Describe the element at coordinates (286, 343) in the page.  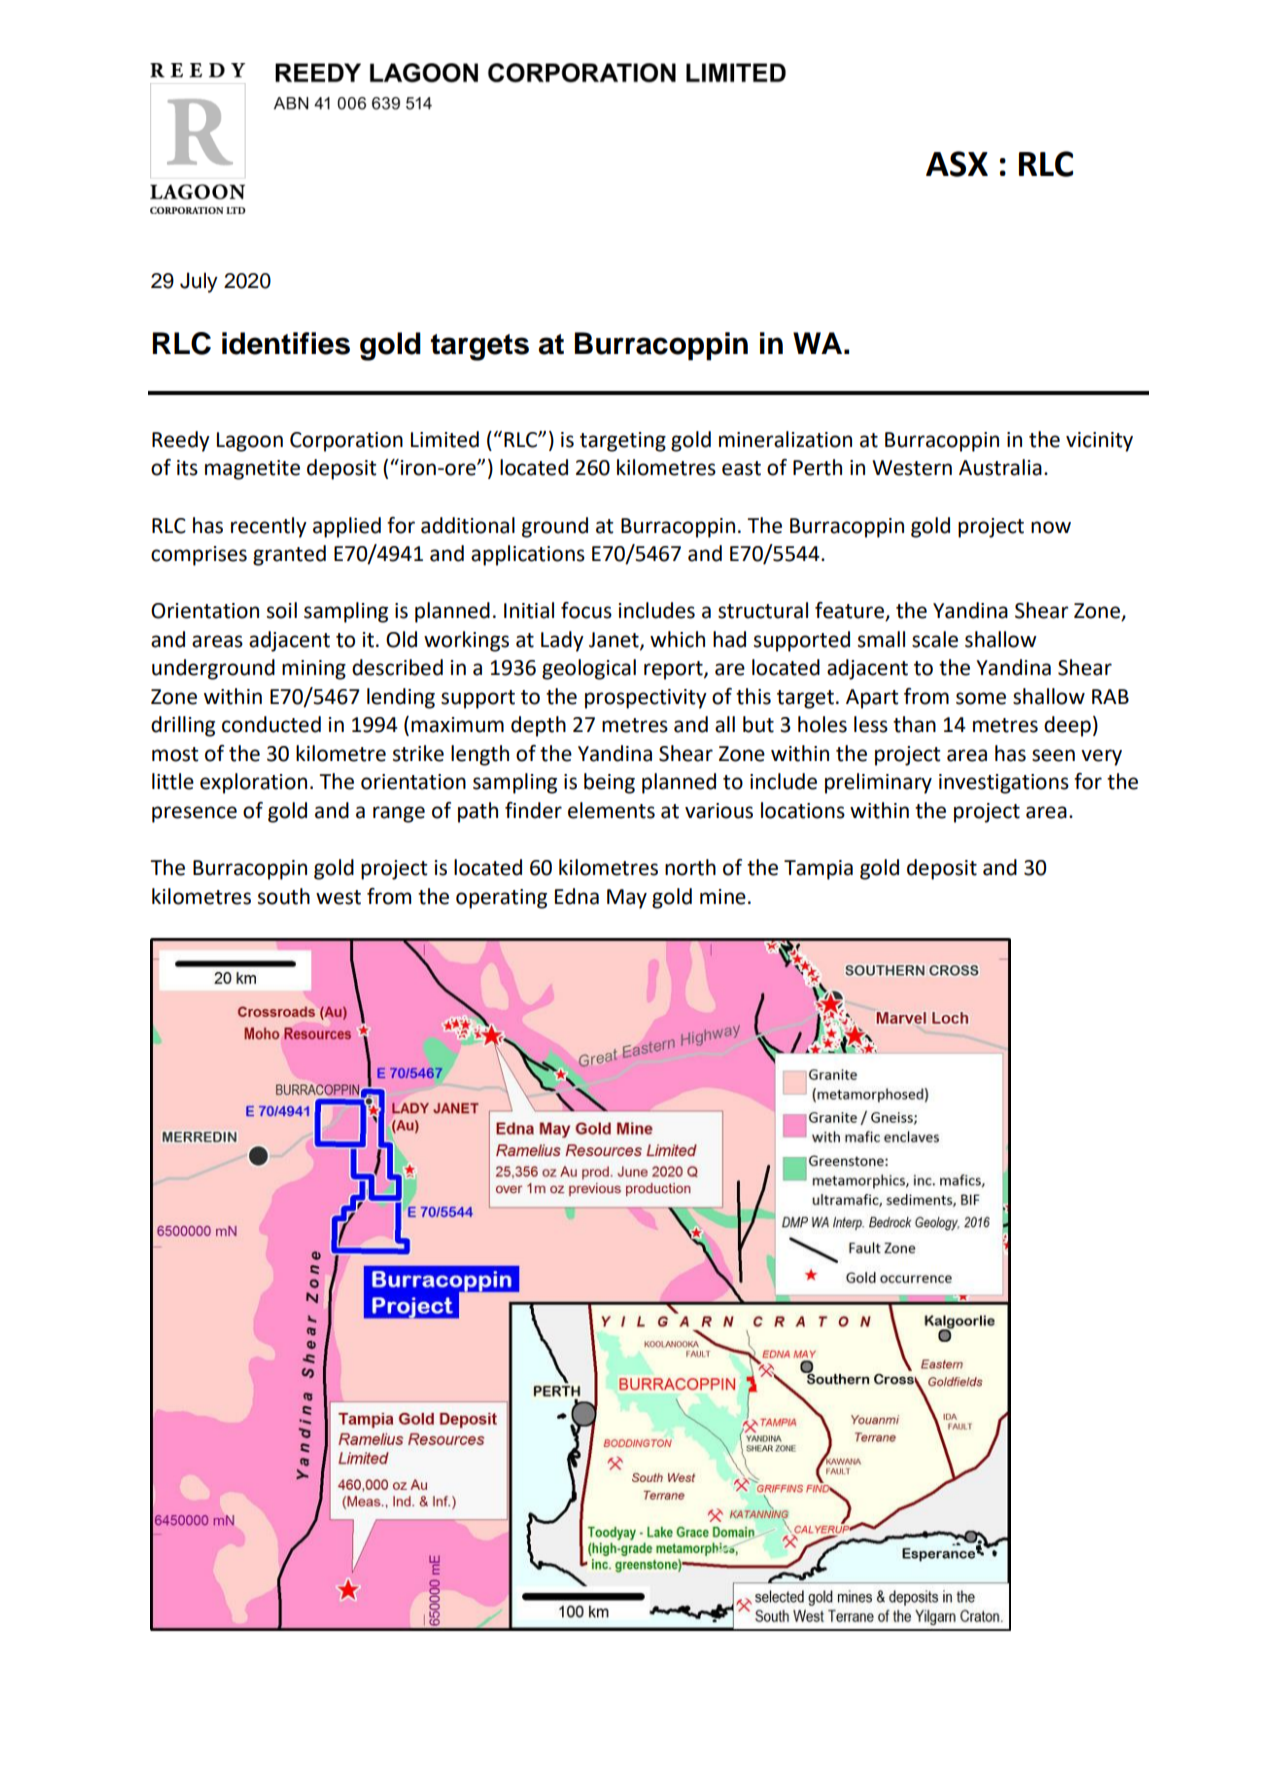
I see `identifies` at that location.
